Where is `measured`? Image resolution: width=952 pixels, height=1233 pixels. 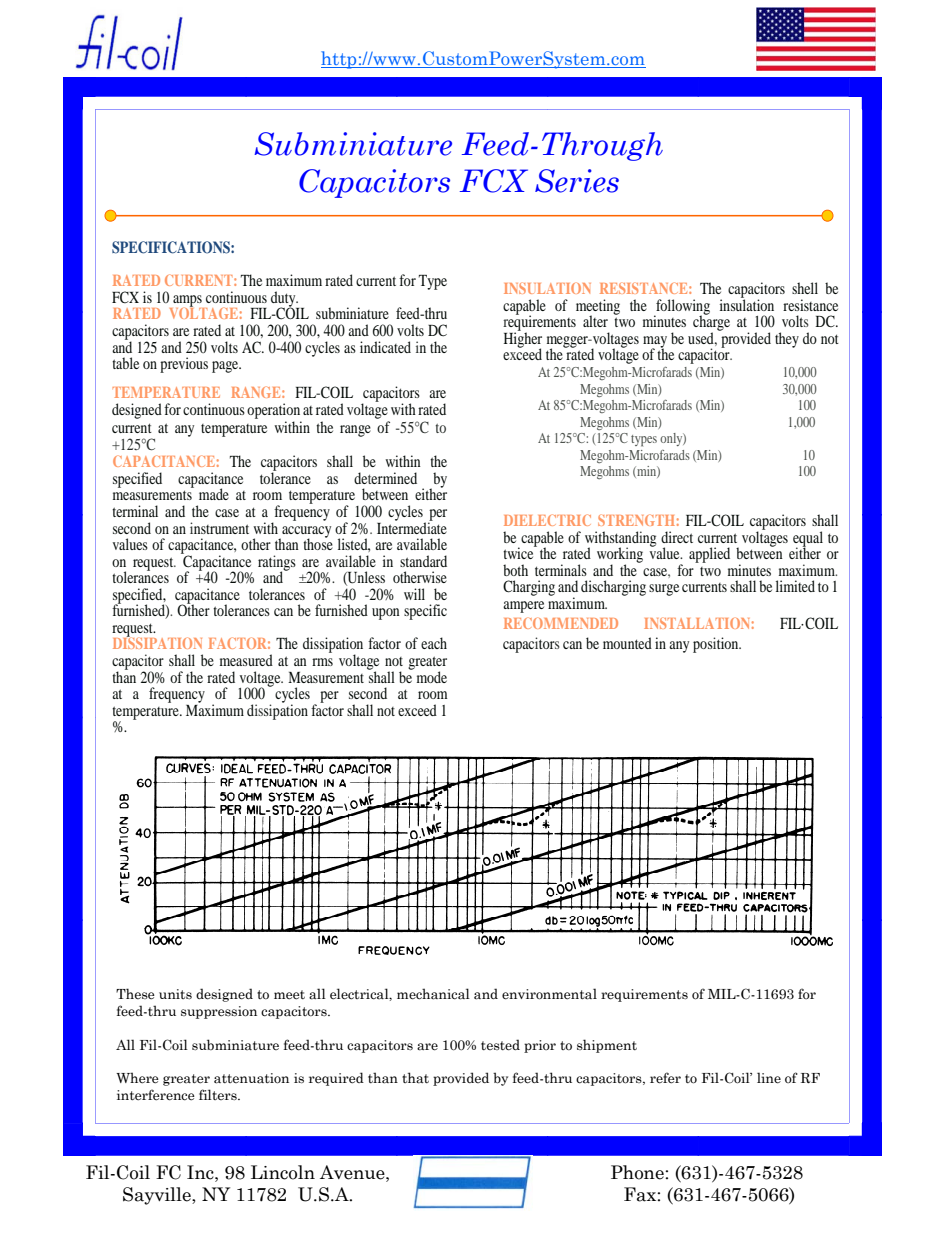 measured is located at coordinates (246, 660).
